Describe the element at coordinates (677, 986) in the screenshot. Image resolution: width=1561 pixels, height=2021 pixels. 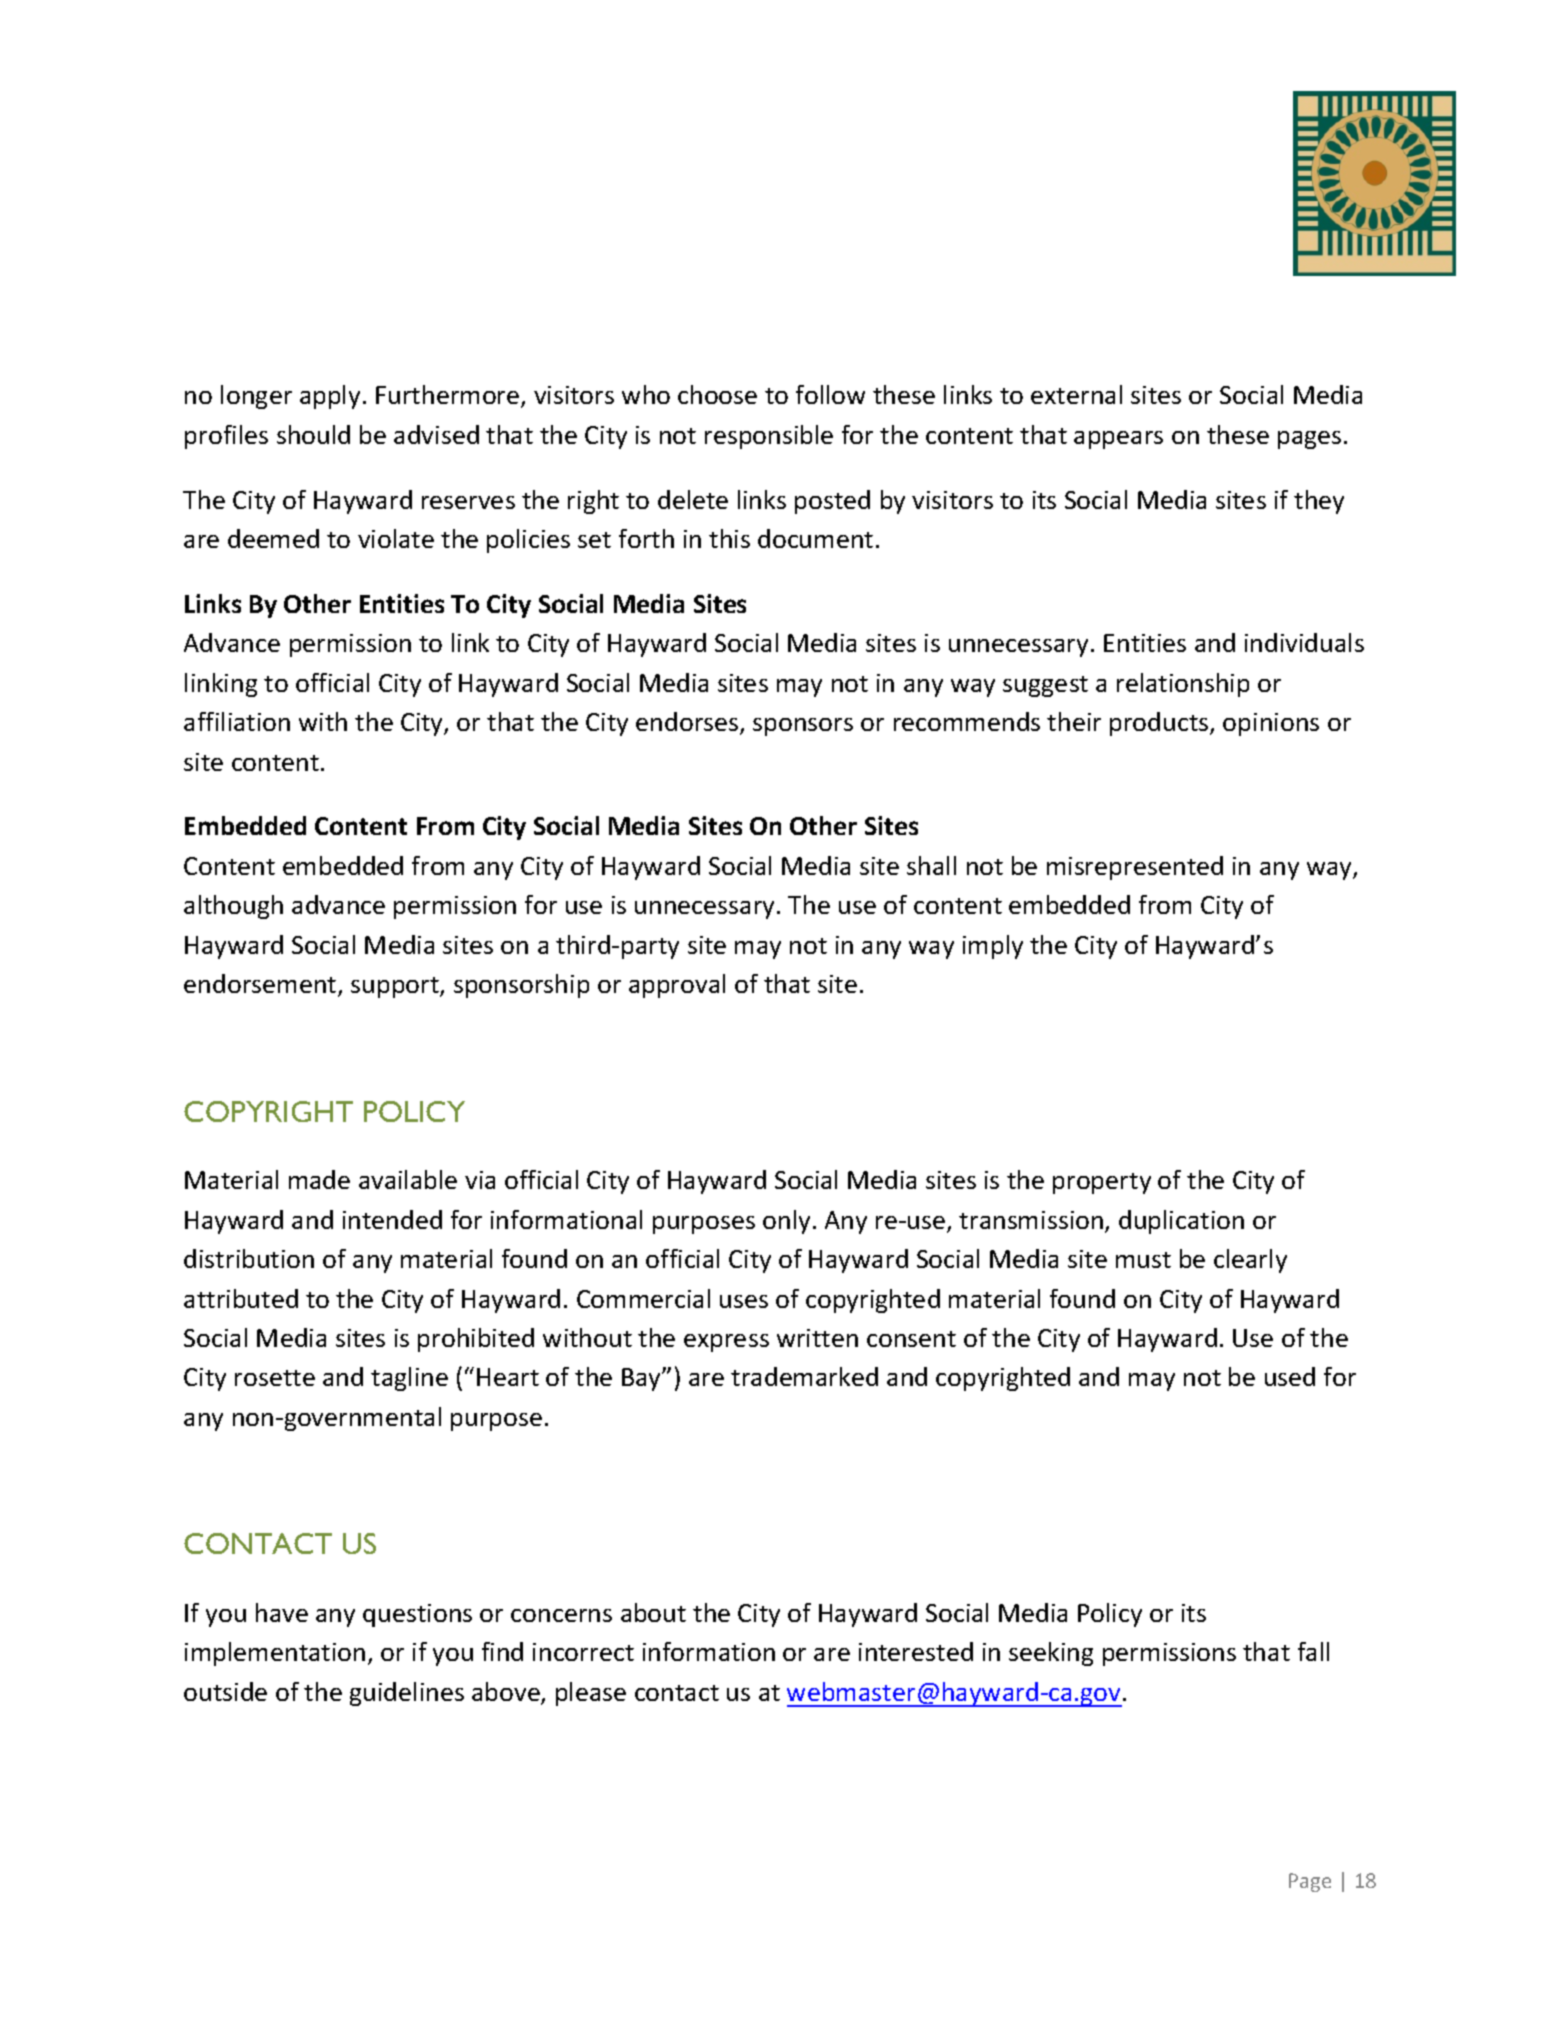
I see `approval` at that location.
